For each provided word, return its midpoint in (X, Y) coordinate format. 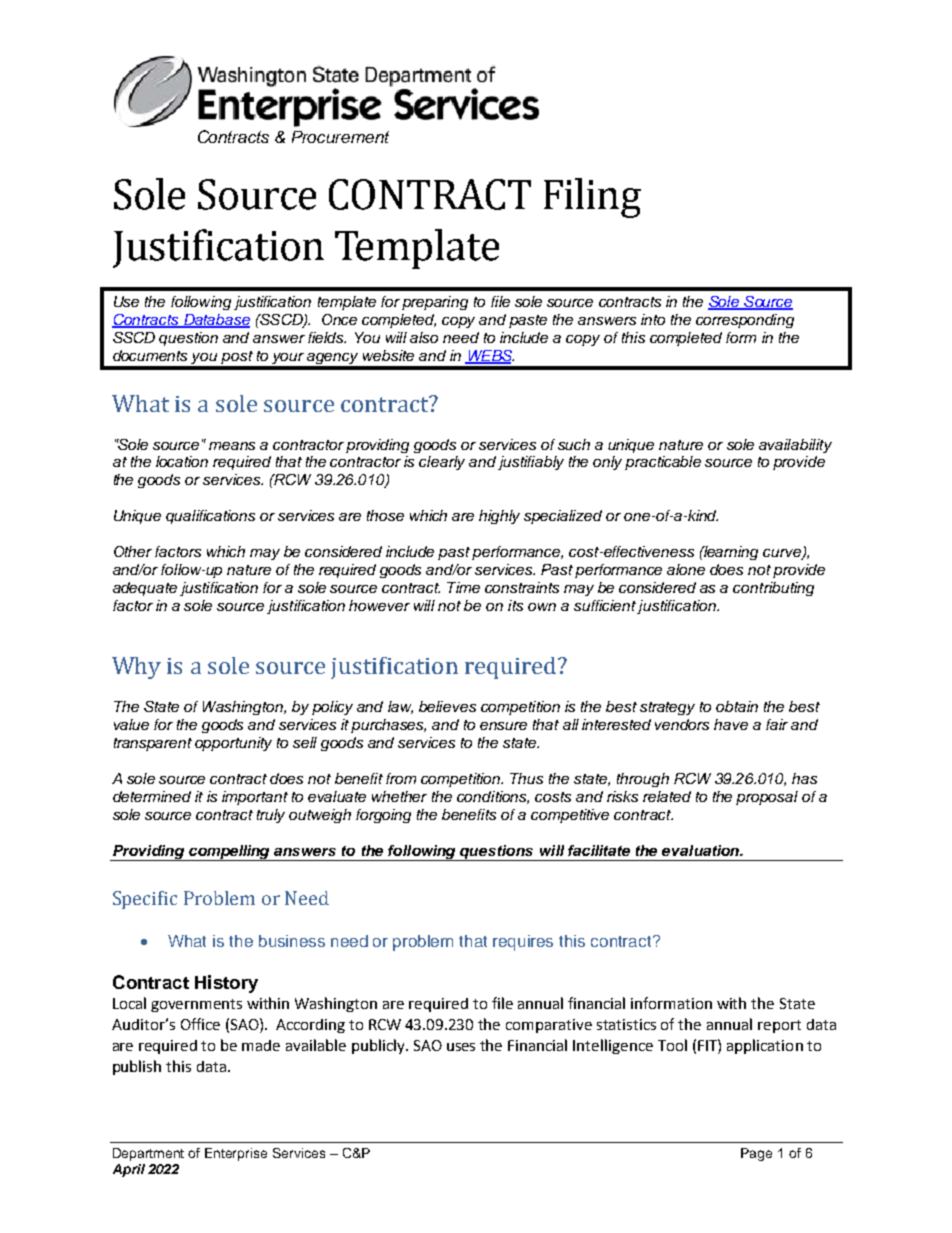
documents (150, 355)
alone (686, 569)
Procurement (340, 137)
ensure (503, 726)
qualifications (210, 517)
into (653, 319)
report (779, 1026)
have (731, 724)
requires (523, 943)
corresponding (745, 321)
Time (463, 587)
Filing (592, 198)
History (226, 984)
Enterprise (236, 1154)
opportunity (233, 744)
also (424, 337)
